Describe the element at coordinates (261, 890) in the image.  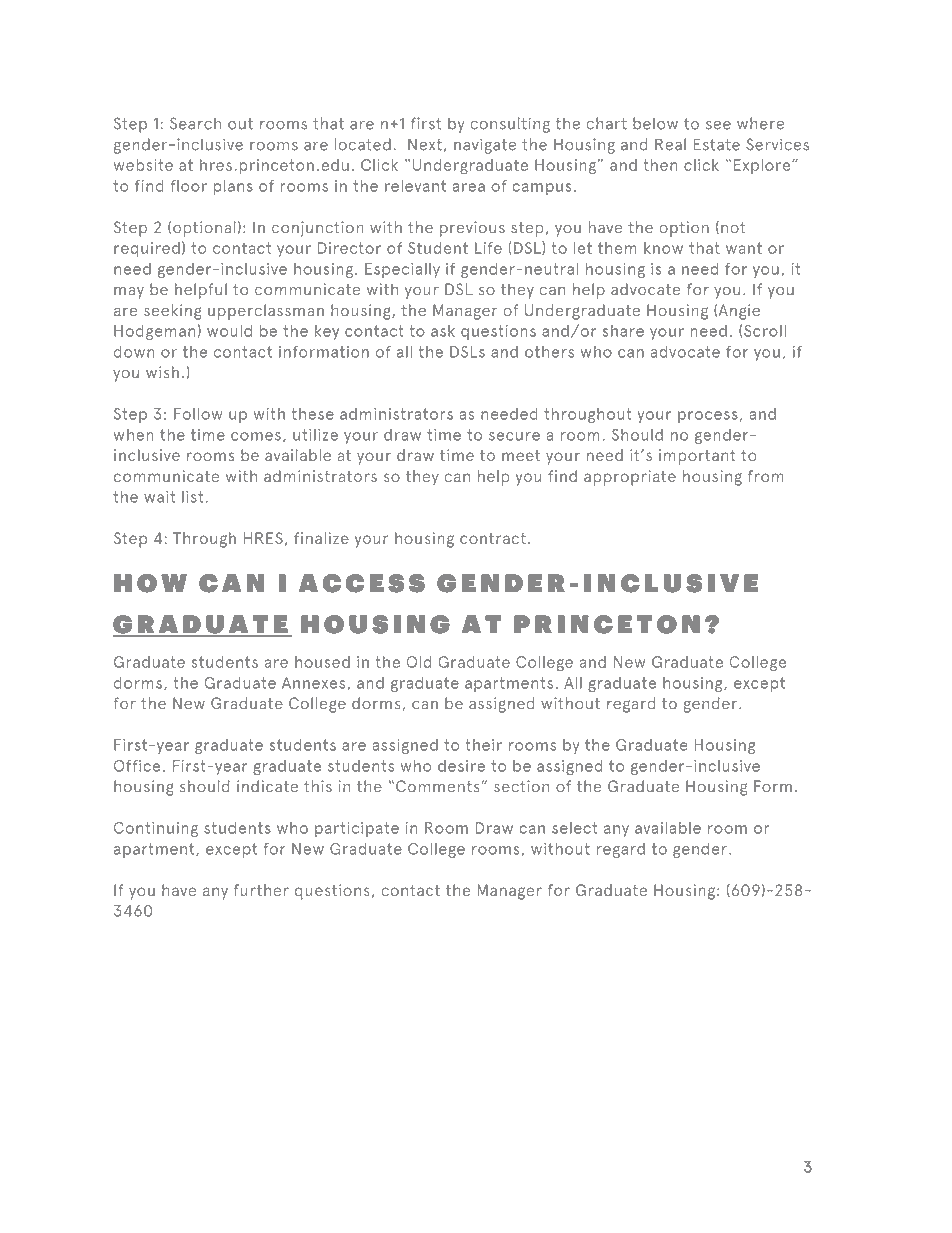
I see `further` at that location.
